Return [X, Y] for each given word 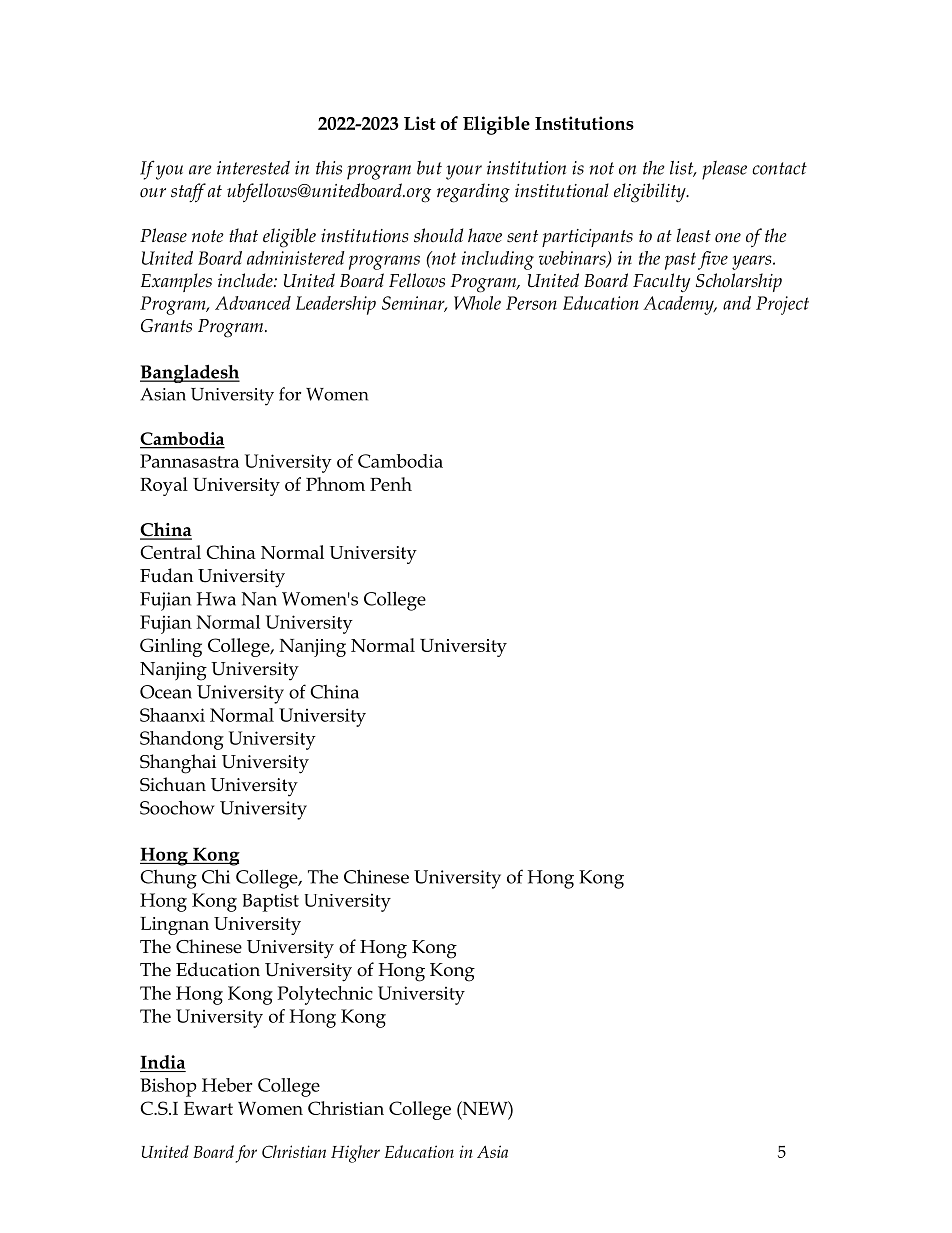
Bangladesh [190, 373]
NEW [485, 1108]
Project [782, 305]
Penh [391, 484]
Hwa [216, 599]
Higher [355, 1154]
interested [253, 168]
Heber [227, 1085]
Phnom [335, 484]
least [693, 235]
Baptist [271, 902]
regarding [473, 193]
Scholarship [739, 282]
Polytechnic [325, 995]
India [162, 1062]
